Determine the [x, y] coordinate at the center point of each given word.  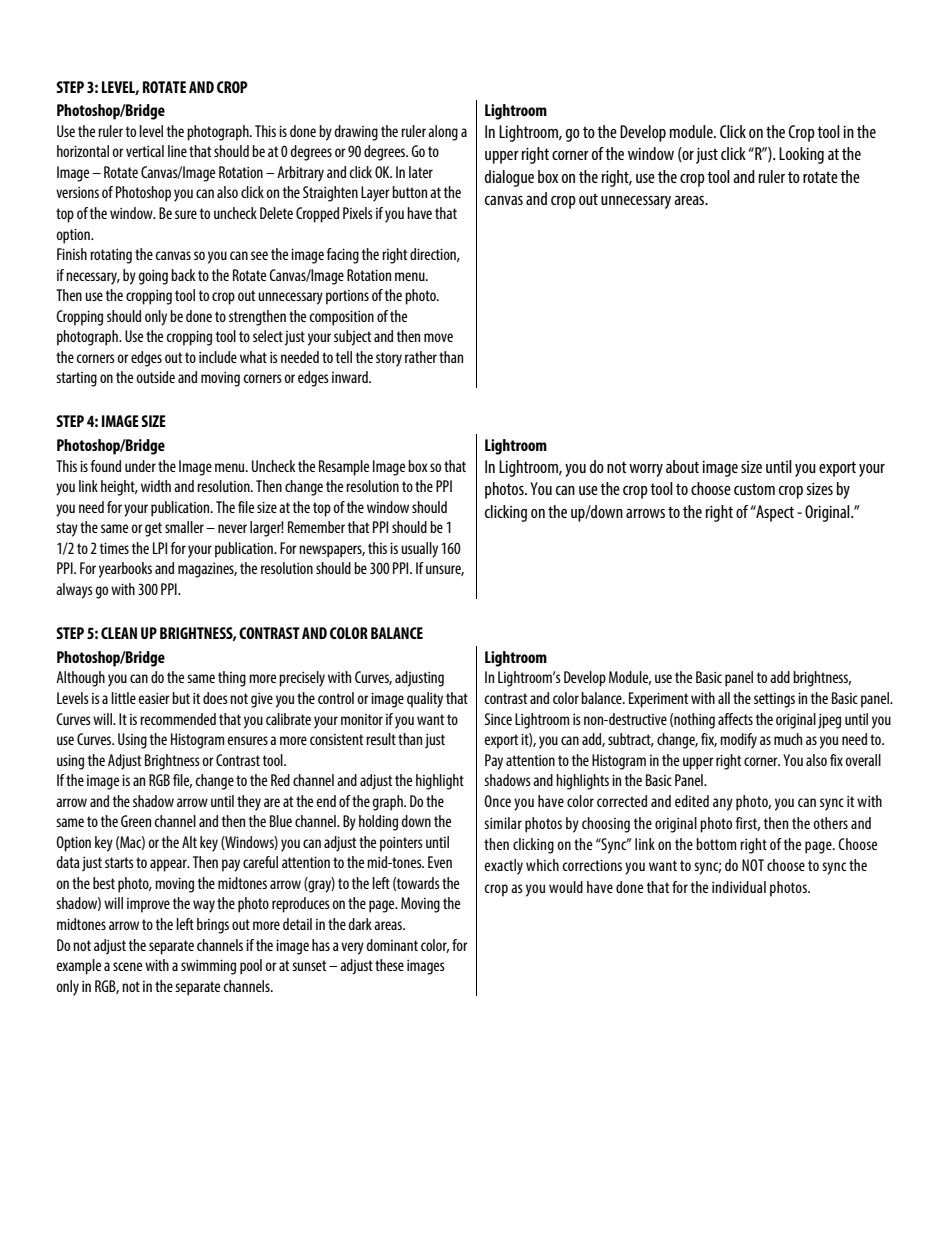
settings [774, 700]
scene [127, 966]
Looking [801, 155]
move [438, 337]
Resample [344, 468]
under [140, 466]
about [682, 466]
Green [136, 821]
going [153, 277]
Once [497, 801]
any [723, 804]
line [177, 151]
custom [754, 489]
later [421, 172]
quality [425, 700]
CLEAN [119, 633]
